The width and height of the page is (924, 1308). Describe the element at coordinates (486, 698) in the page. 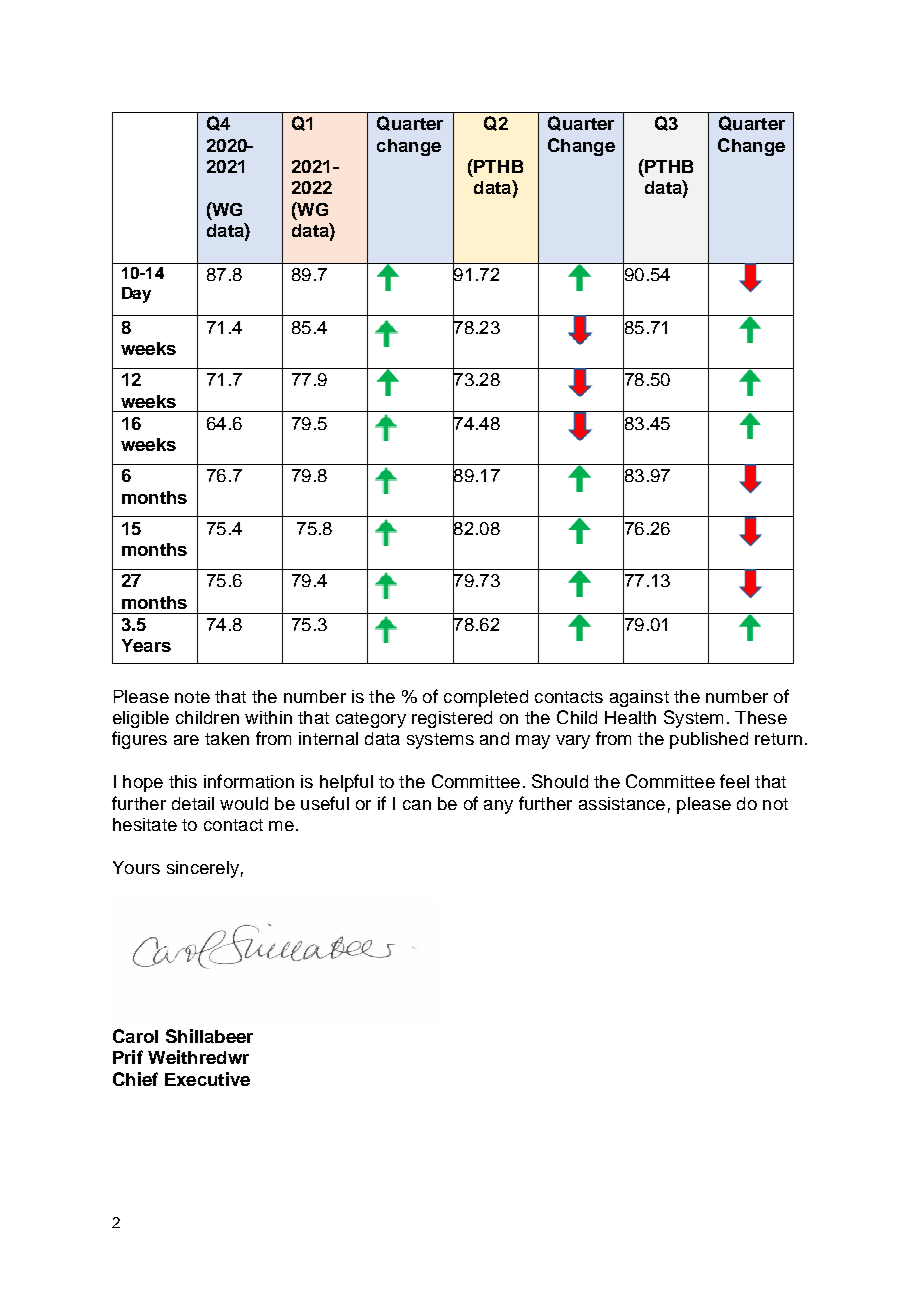

I see `completed` at that location.
